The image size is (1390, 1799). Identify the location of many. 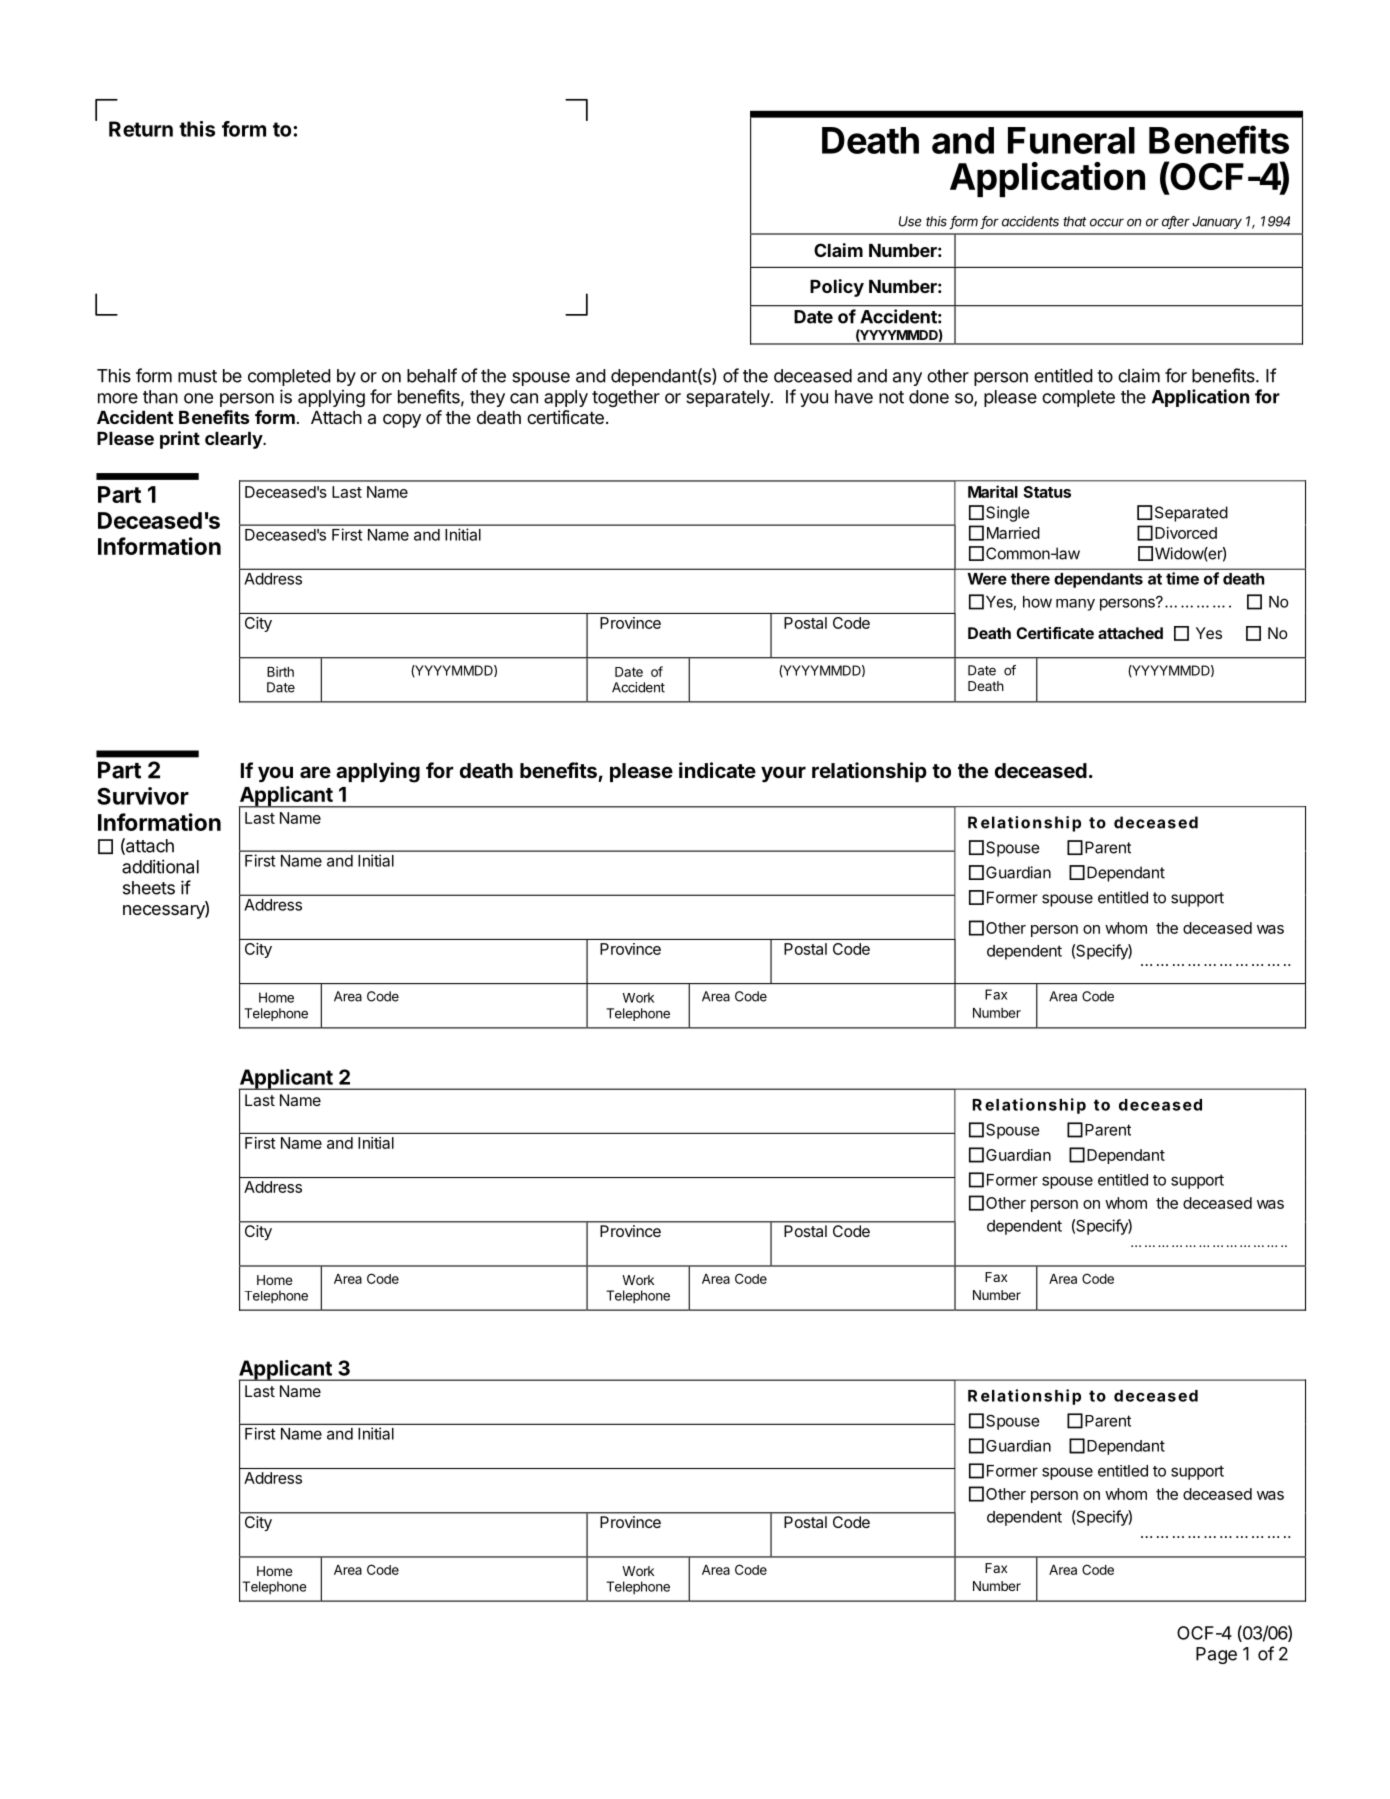
(1075, 605).
